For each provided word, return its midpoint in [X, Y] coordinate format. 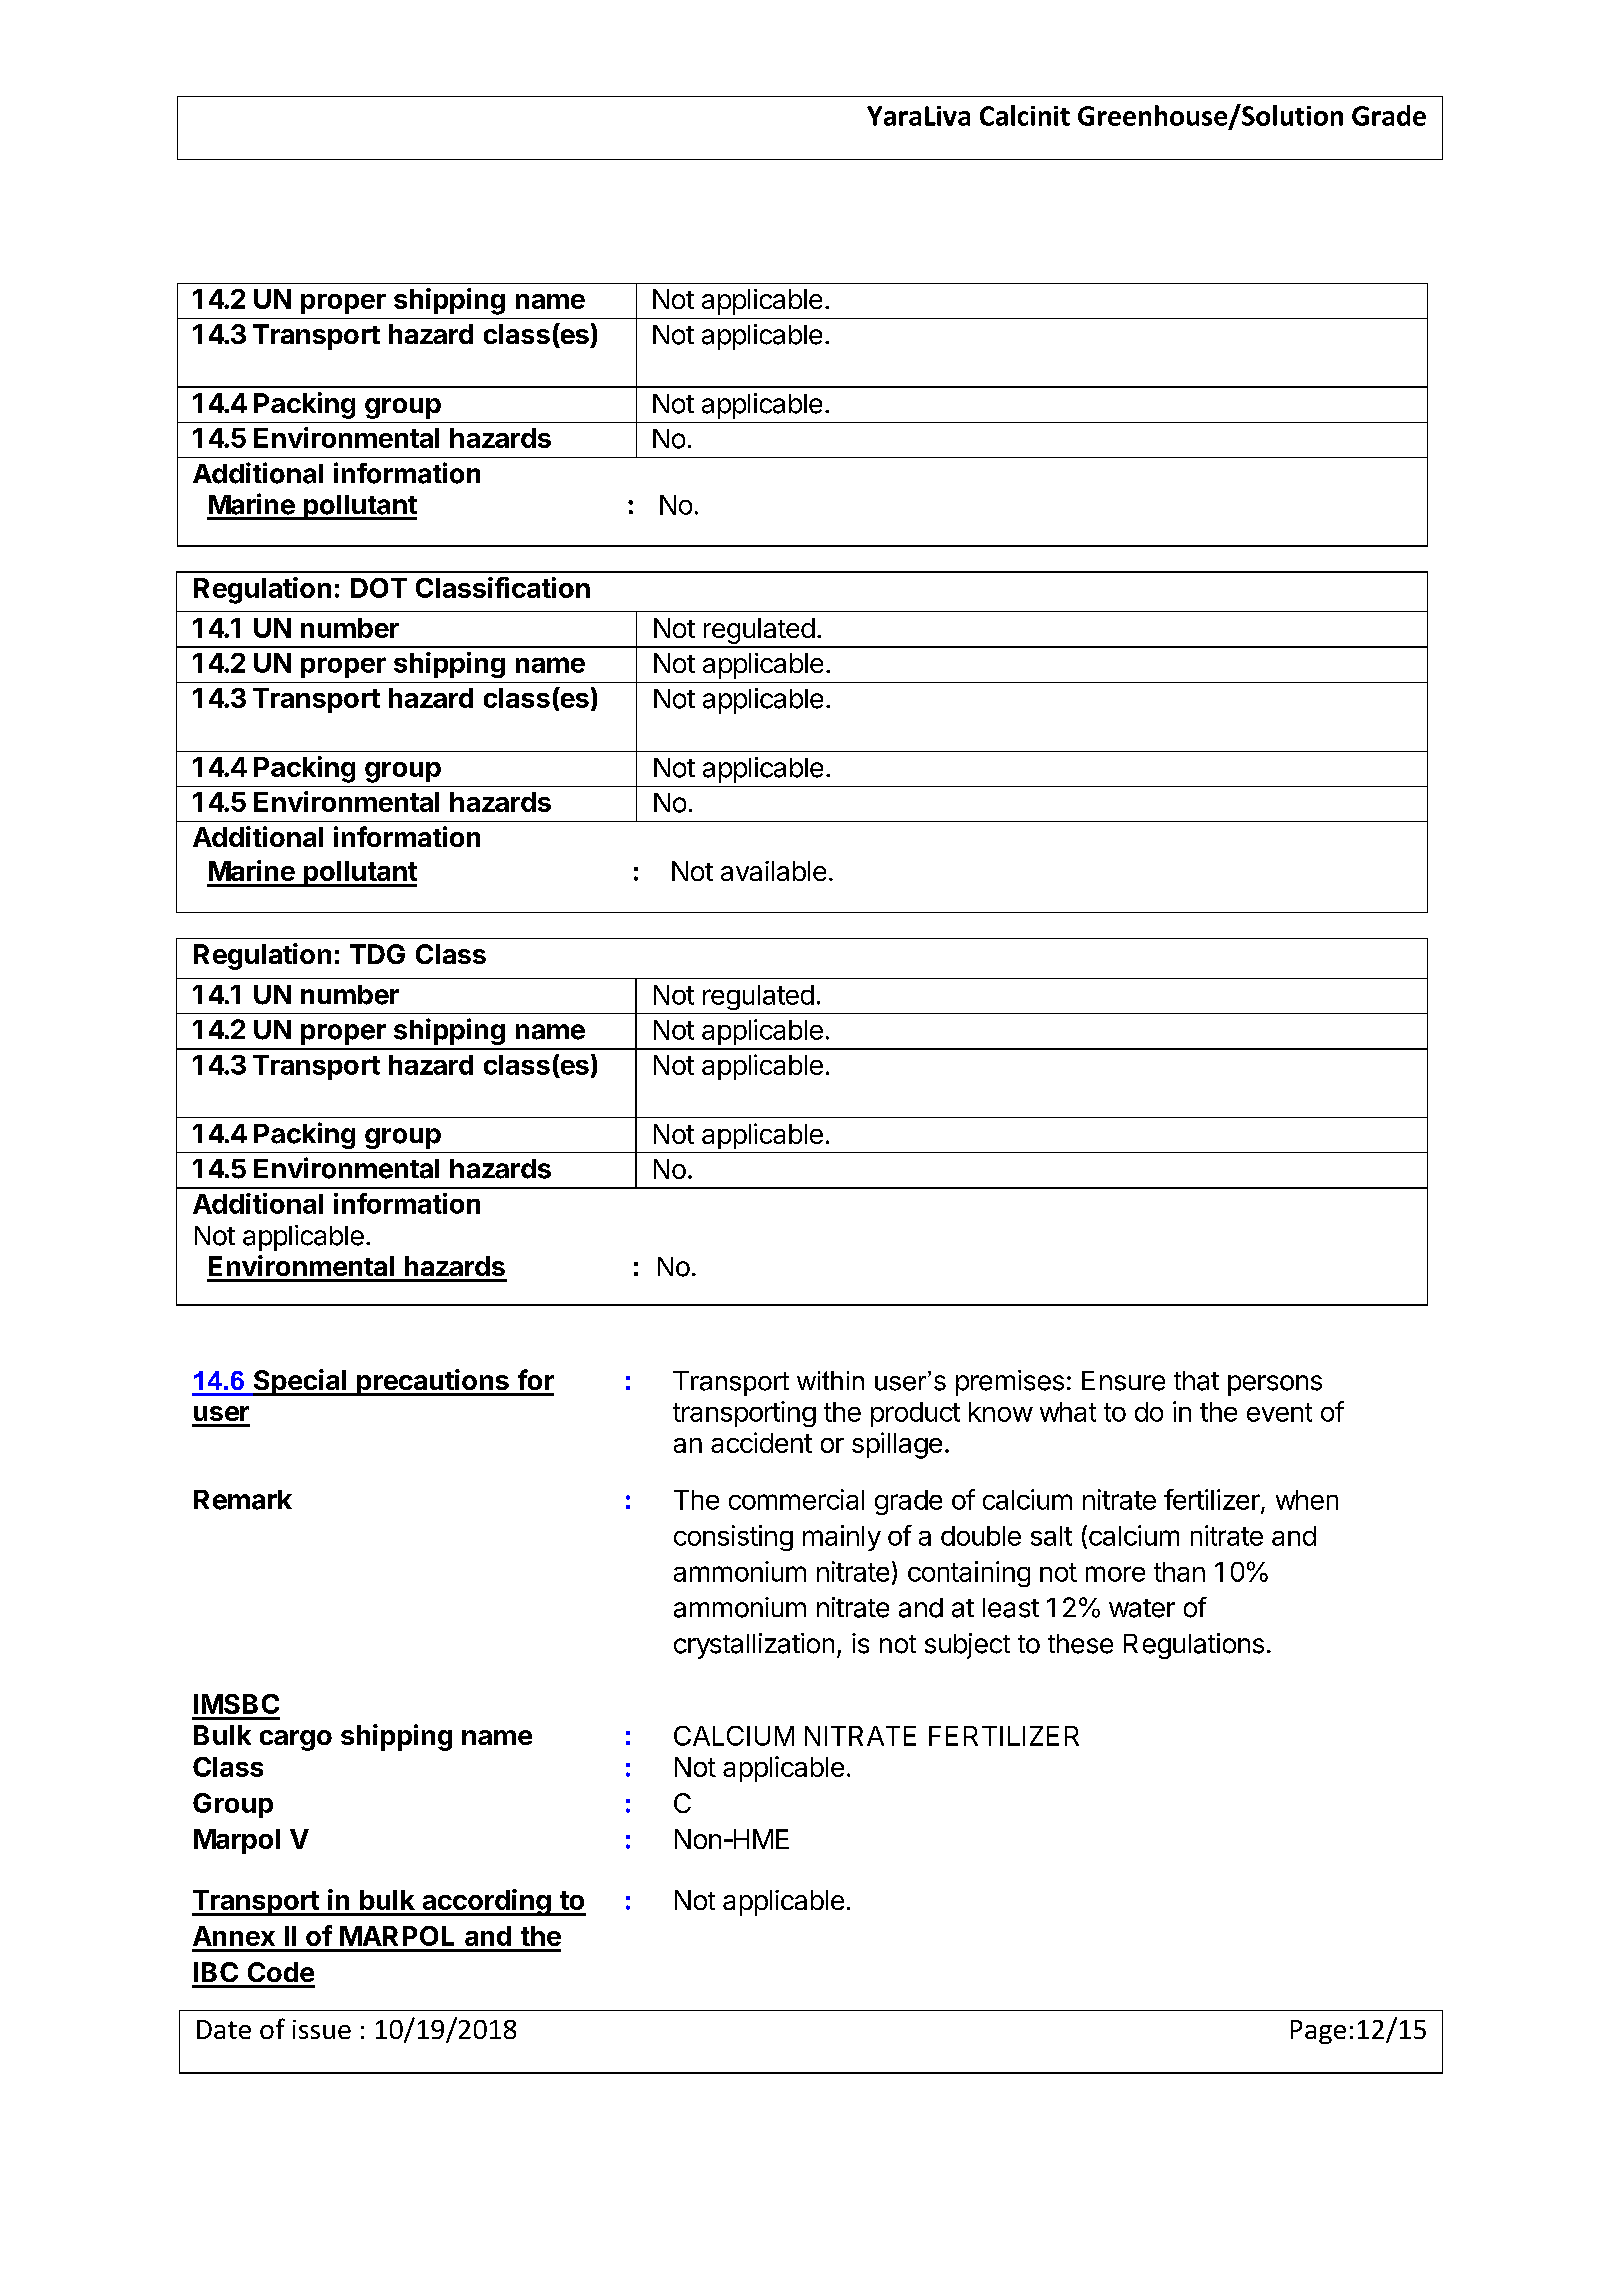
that [1196, 1381]
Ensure [1123, 1381]
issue [322, 2029]
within [830, 1380]
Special [299, 1382]
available [773, 871]
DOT [379, 588]
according [486, 1902]
